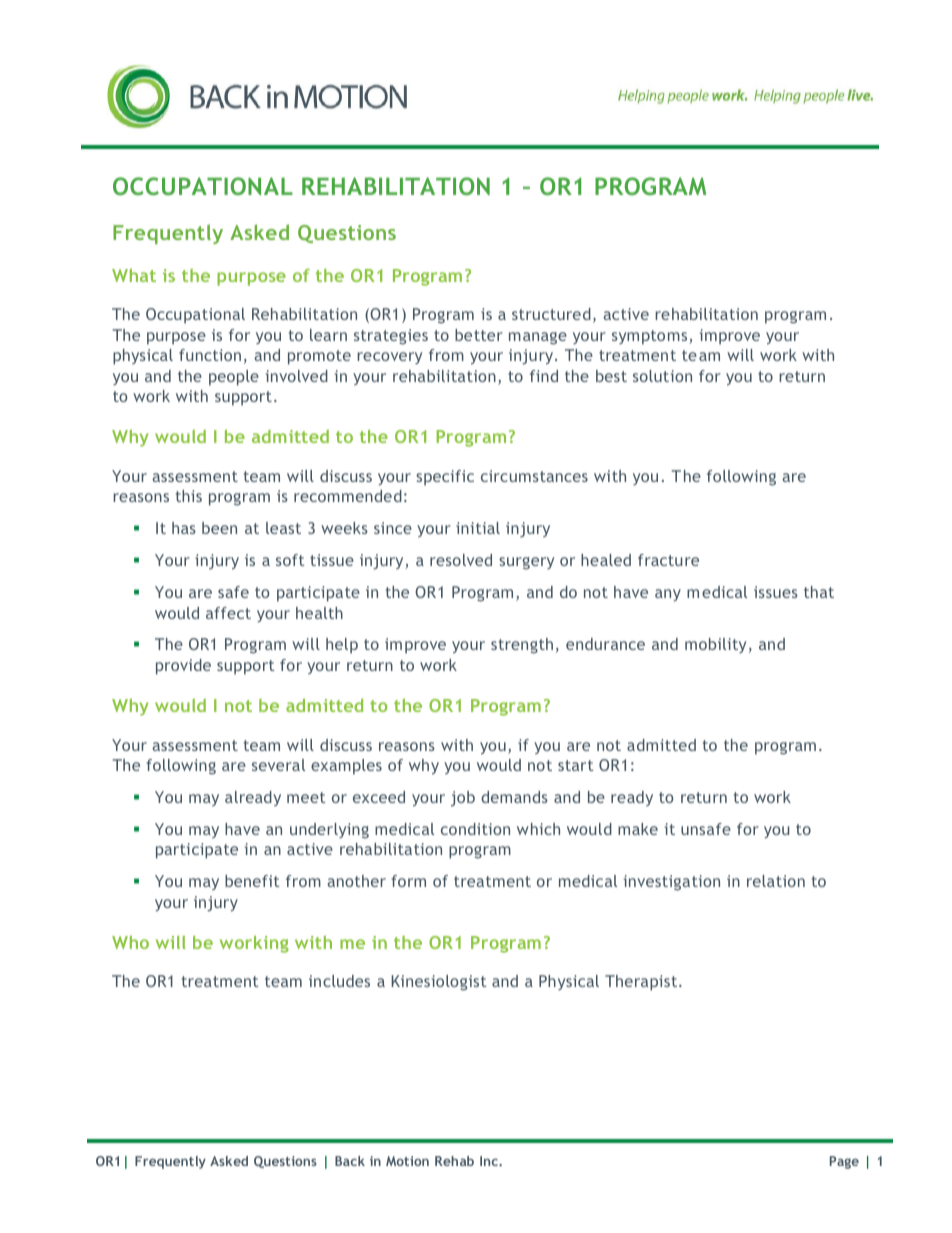  What do you see at coordinates (479, 335) in the document?
I see `better` at bounding box center [479, 335].
